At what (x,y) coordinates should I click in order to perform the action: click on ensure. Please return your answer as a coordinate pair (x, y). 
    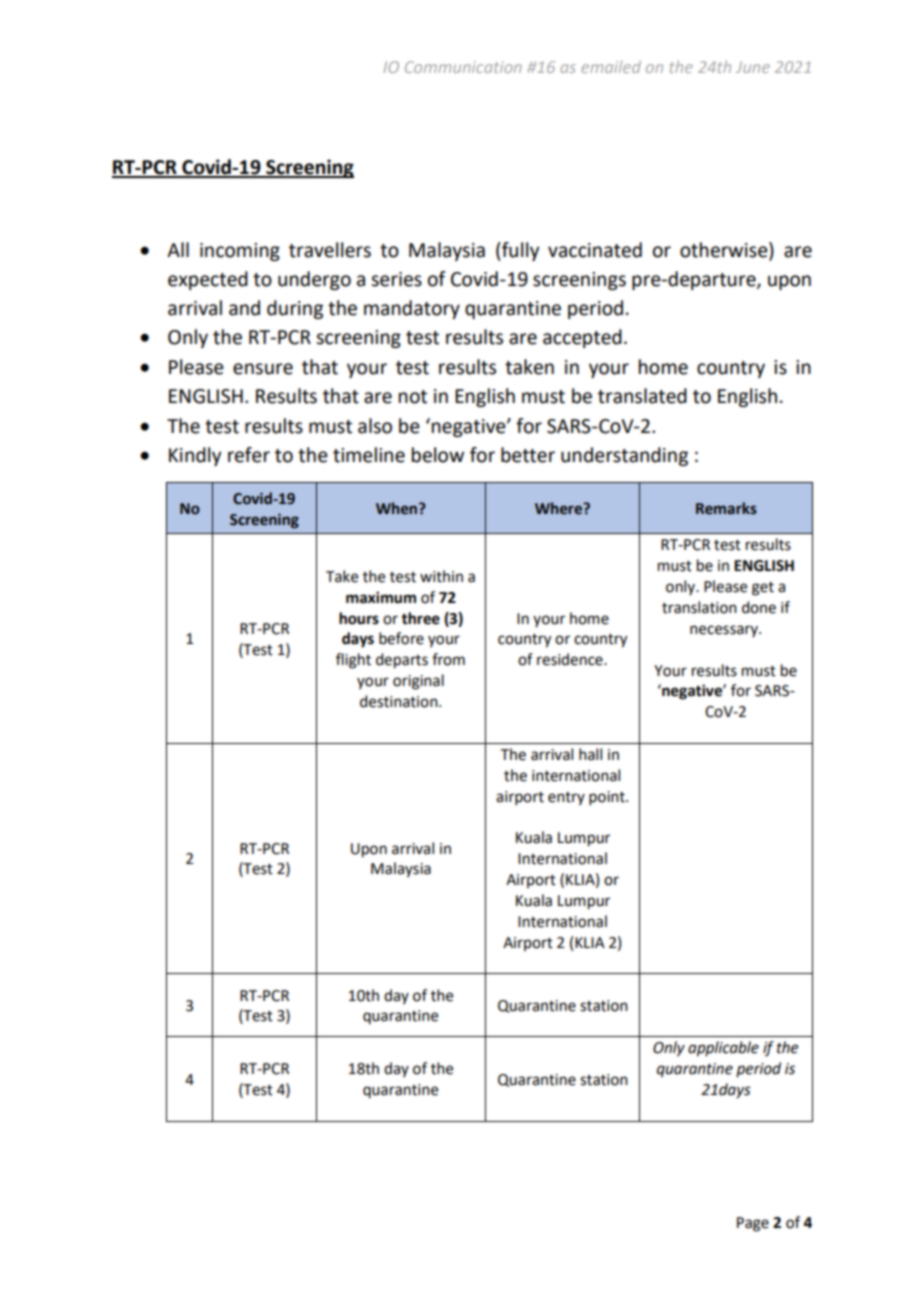
    Looking at the image, I should click on (263, 369).
